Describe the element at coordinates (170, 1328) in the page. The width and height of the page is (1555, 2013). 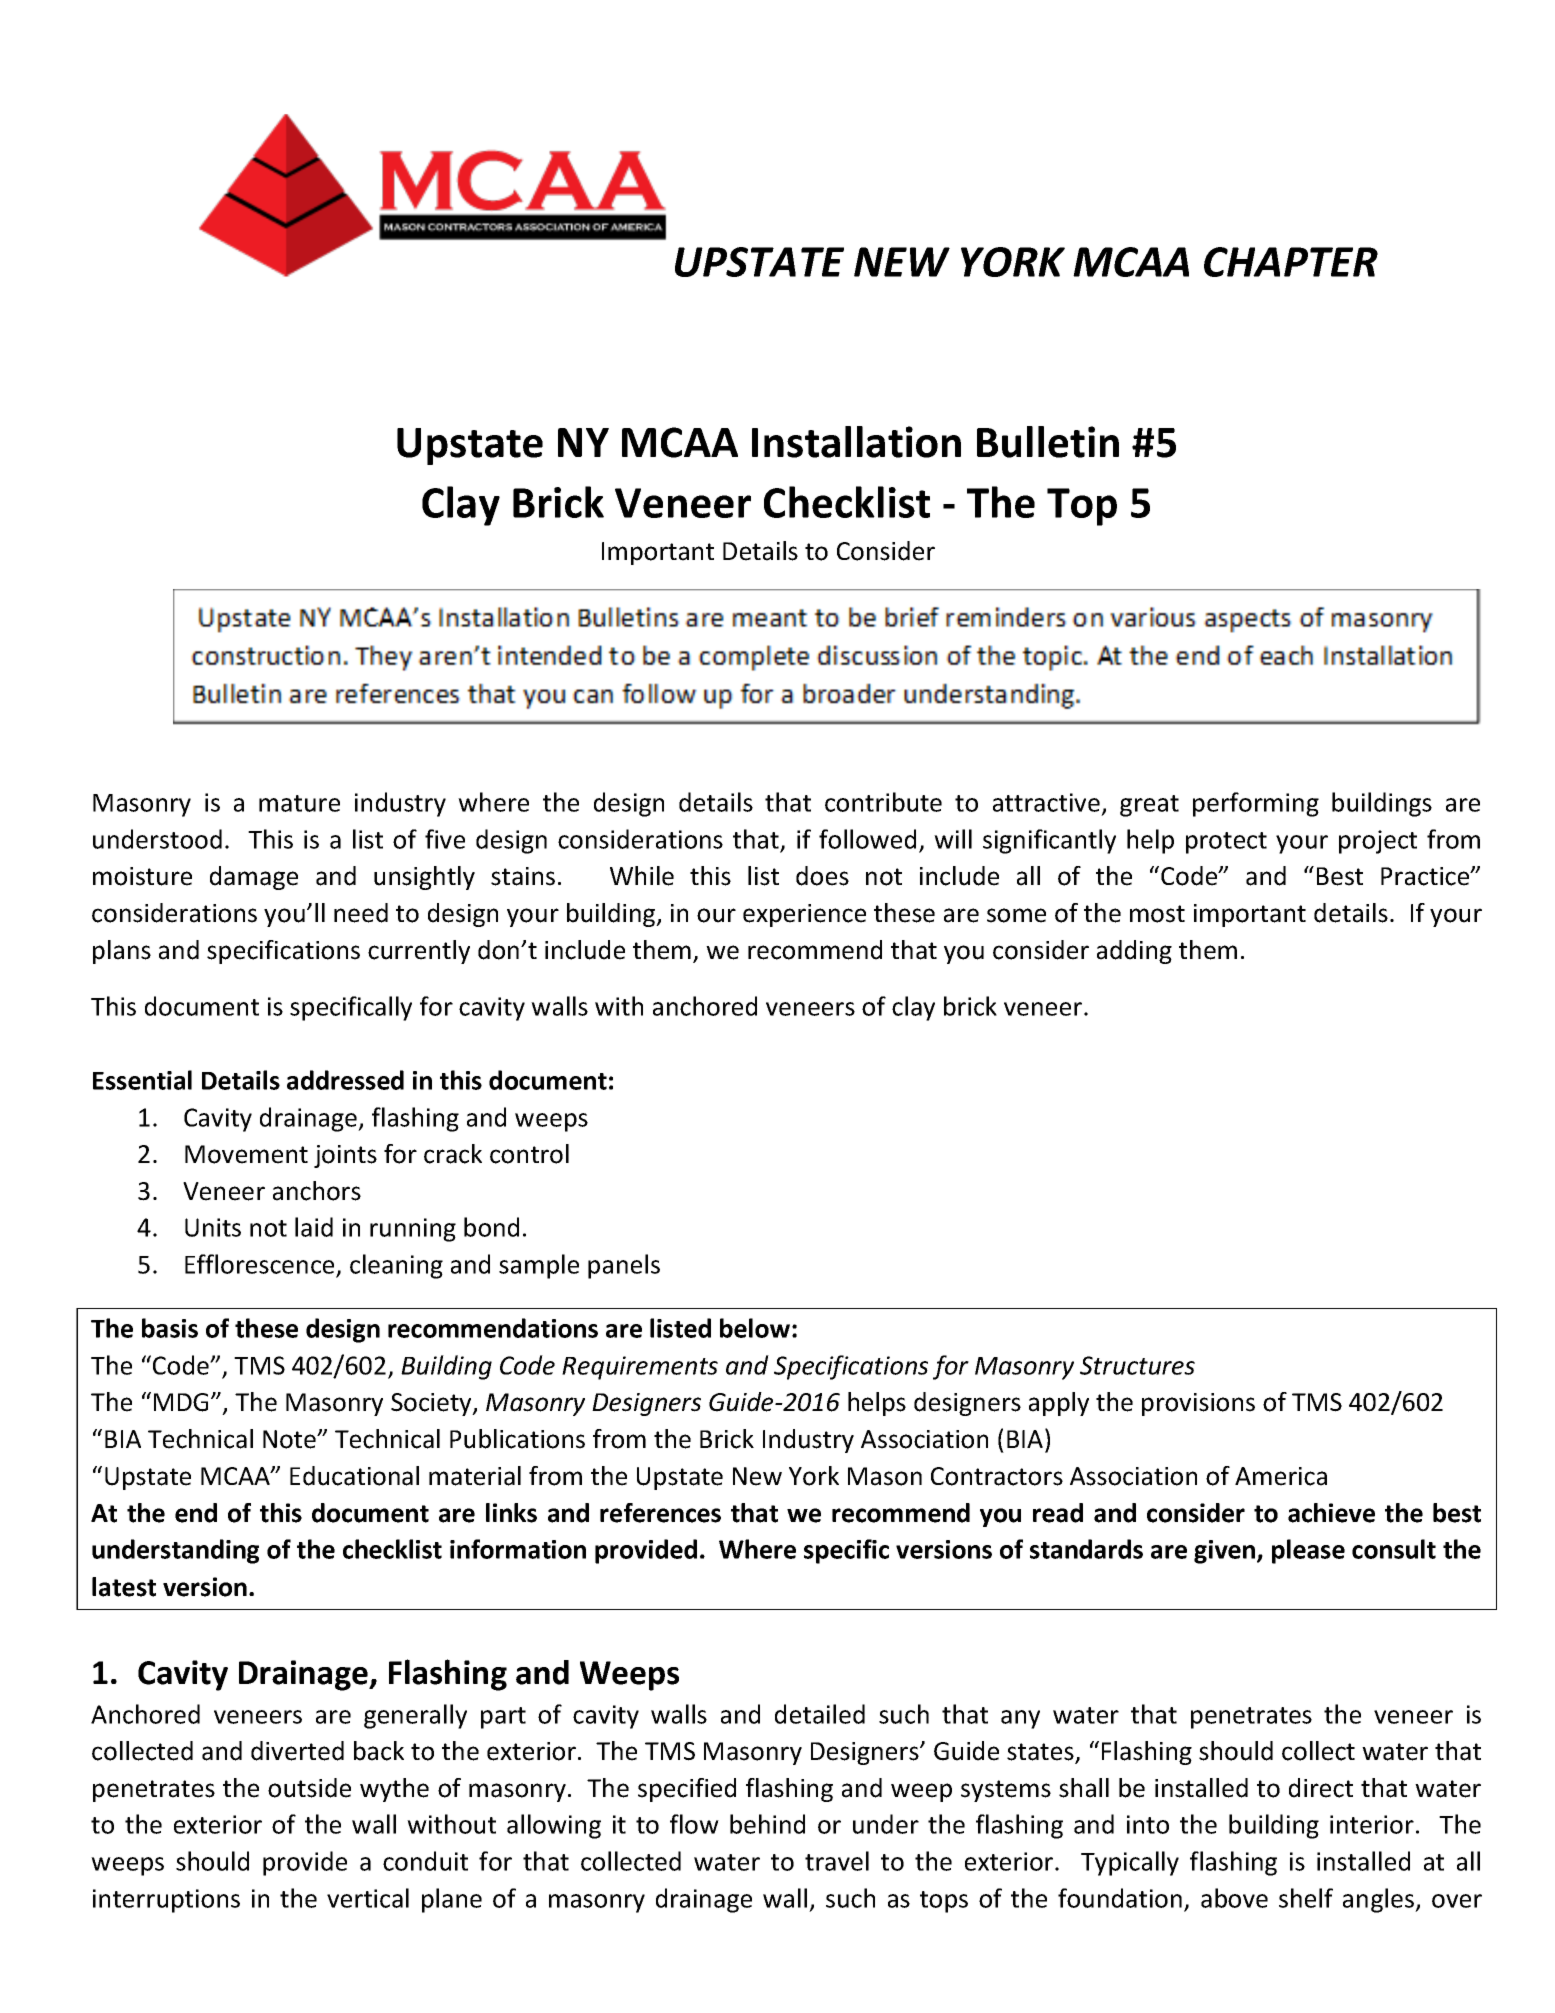
I see `basis` at that location.
